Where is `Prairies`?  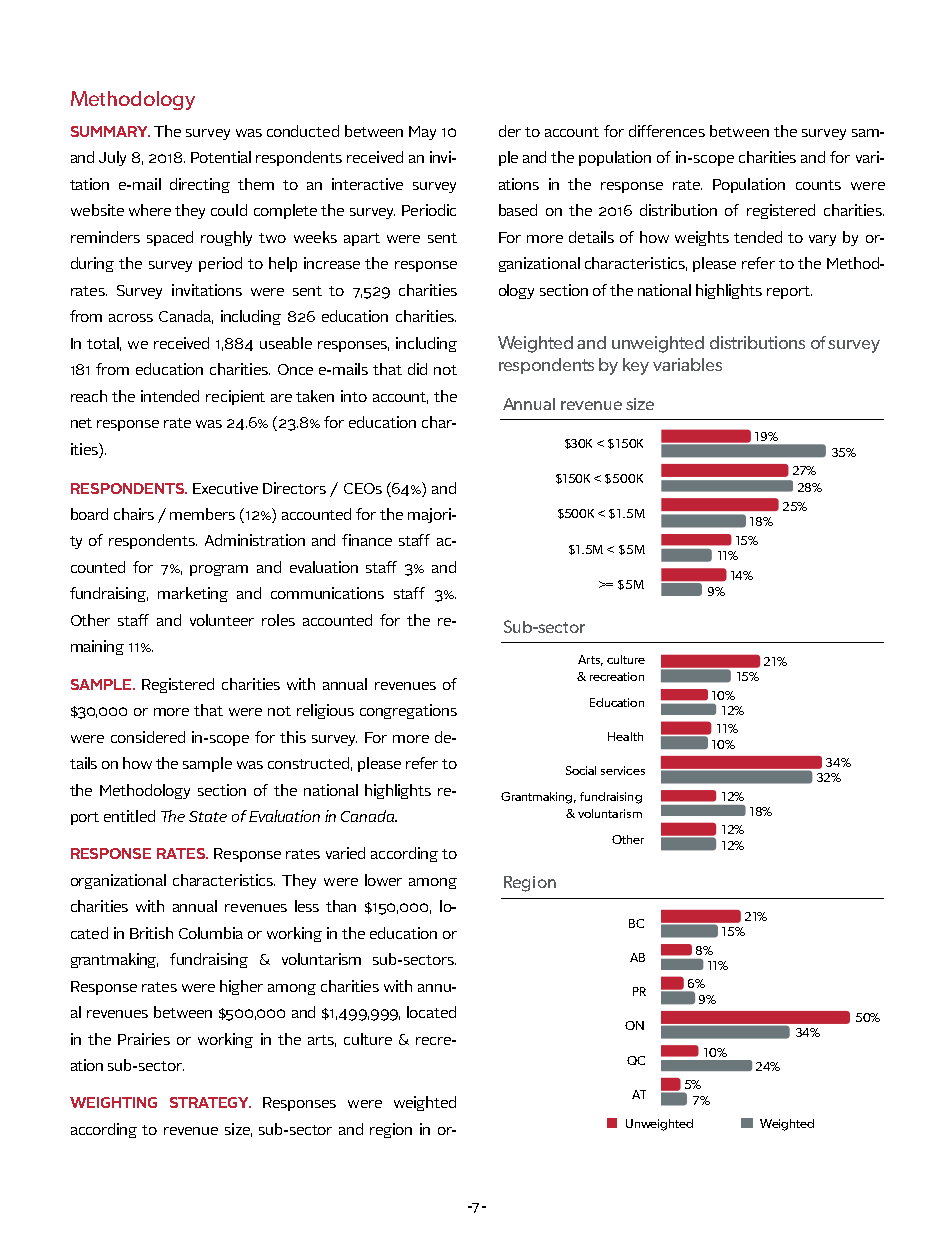
Prairies is located at coordinates (144, 1039).
